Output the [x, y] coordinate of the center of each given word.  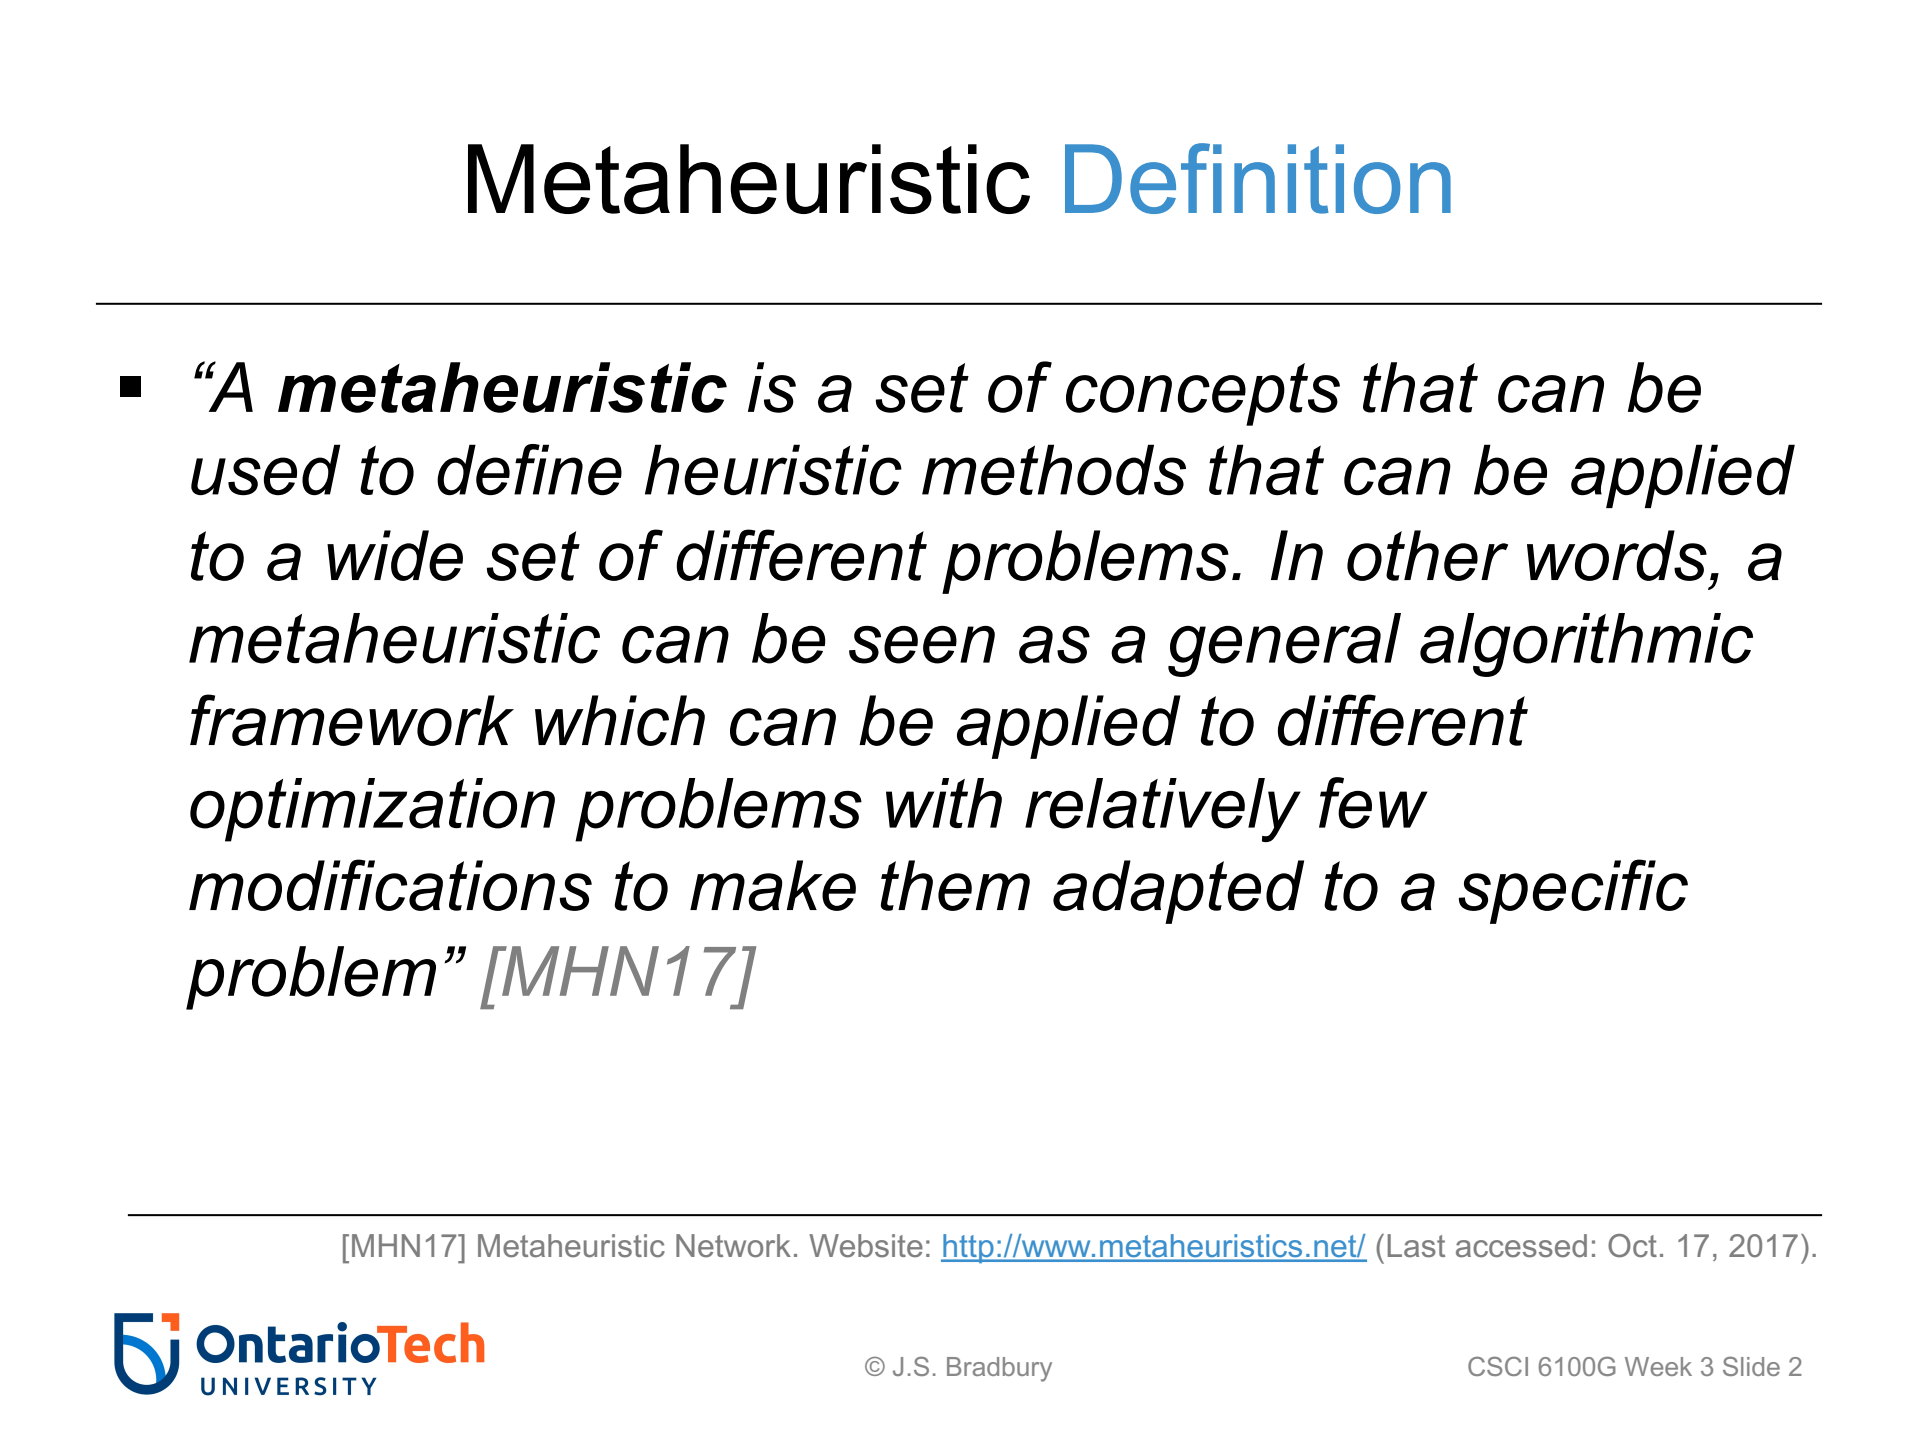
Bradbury [999, 1369]
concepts [1203, 394]
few [1373, 803]
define [529, 469]
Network [733, 1246]
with [944, 803]
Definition [1258, 178]
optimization [372, 810]
